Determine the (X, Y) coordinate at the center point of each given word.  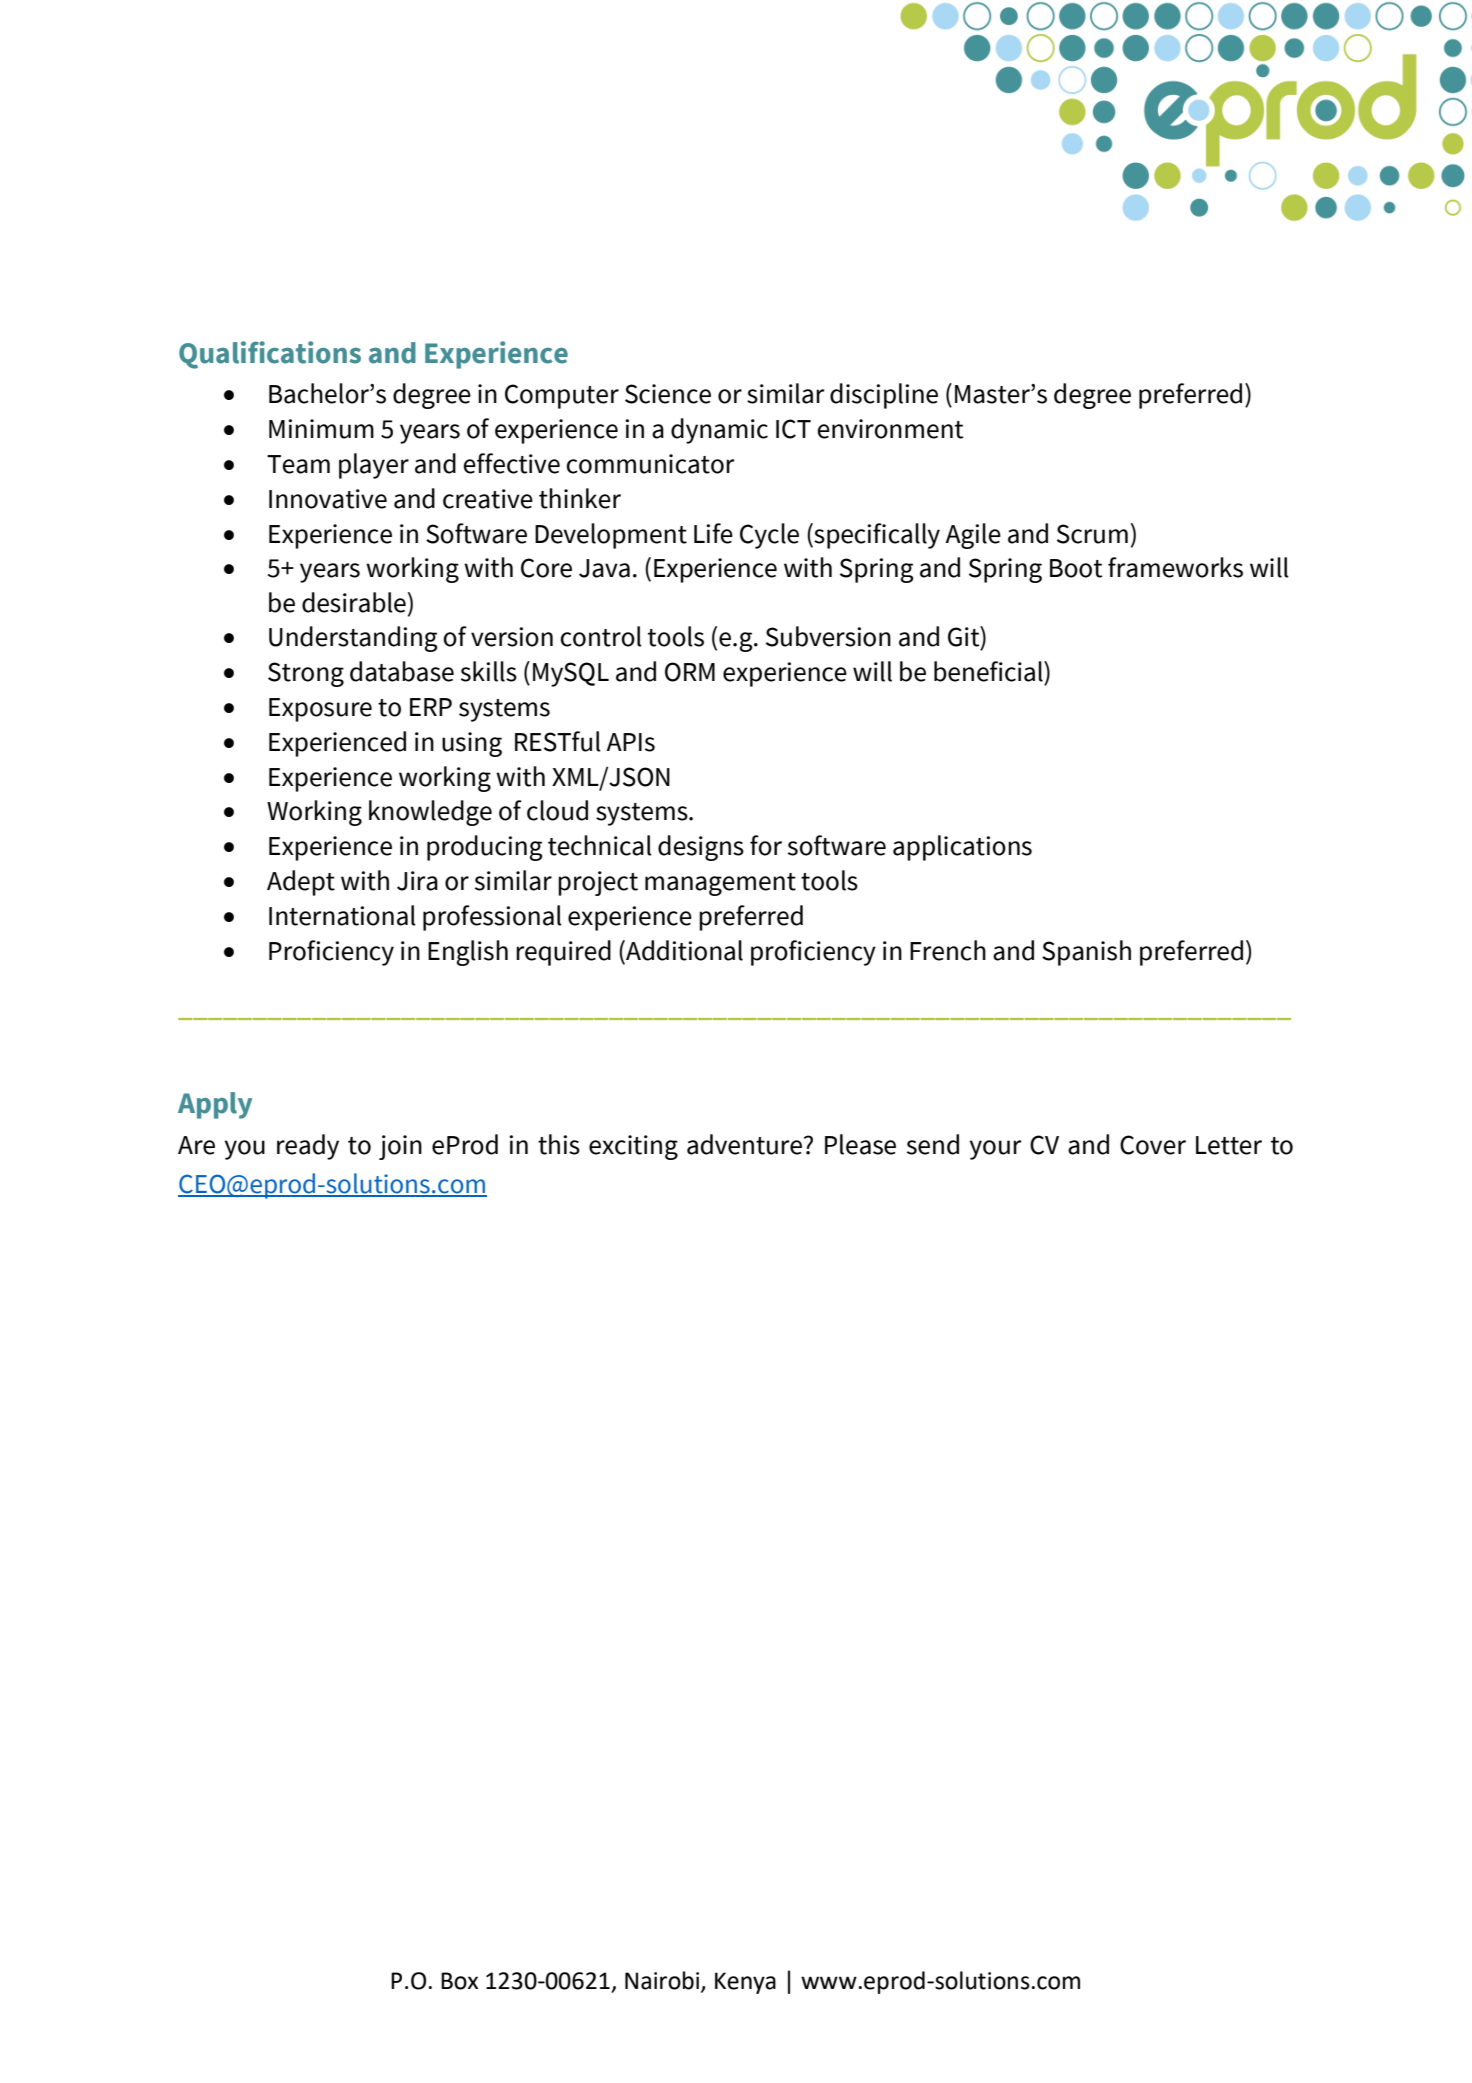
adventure (744, 1144)
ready (308, 1147)
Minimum (321, 429)
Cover (1153, 1145)
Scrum (1092, 534)
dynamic (719, 431)
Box (459, 1981)
